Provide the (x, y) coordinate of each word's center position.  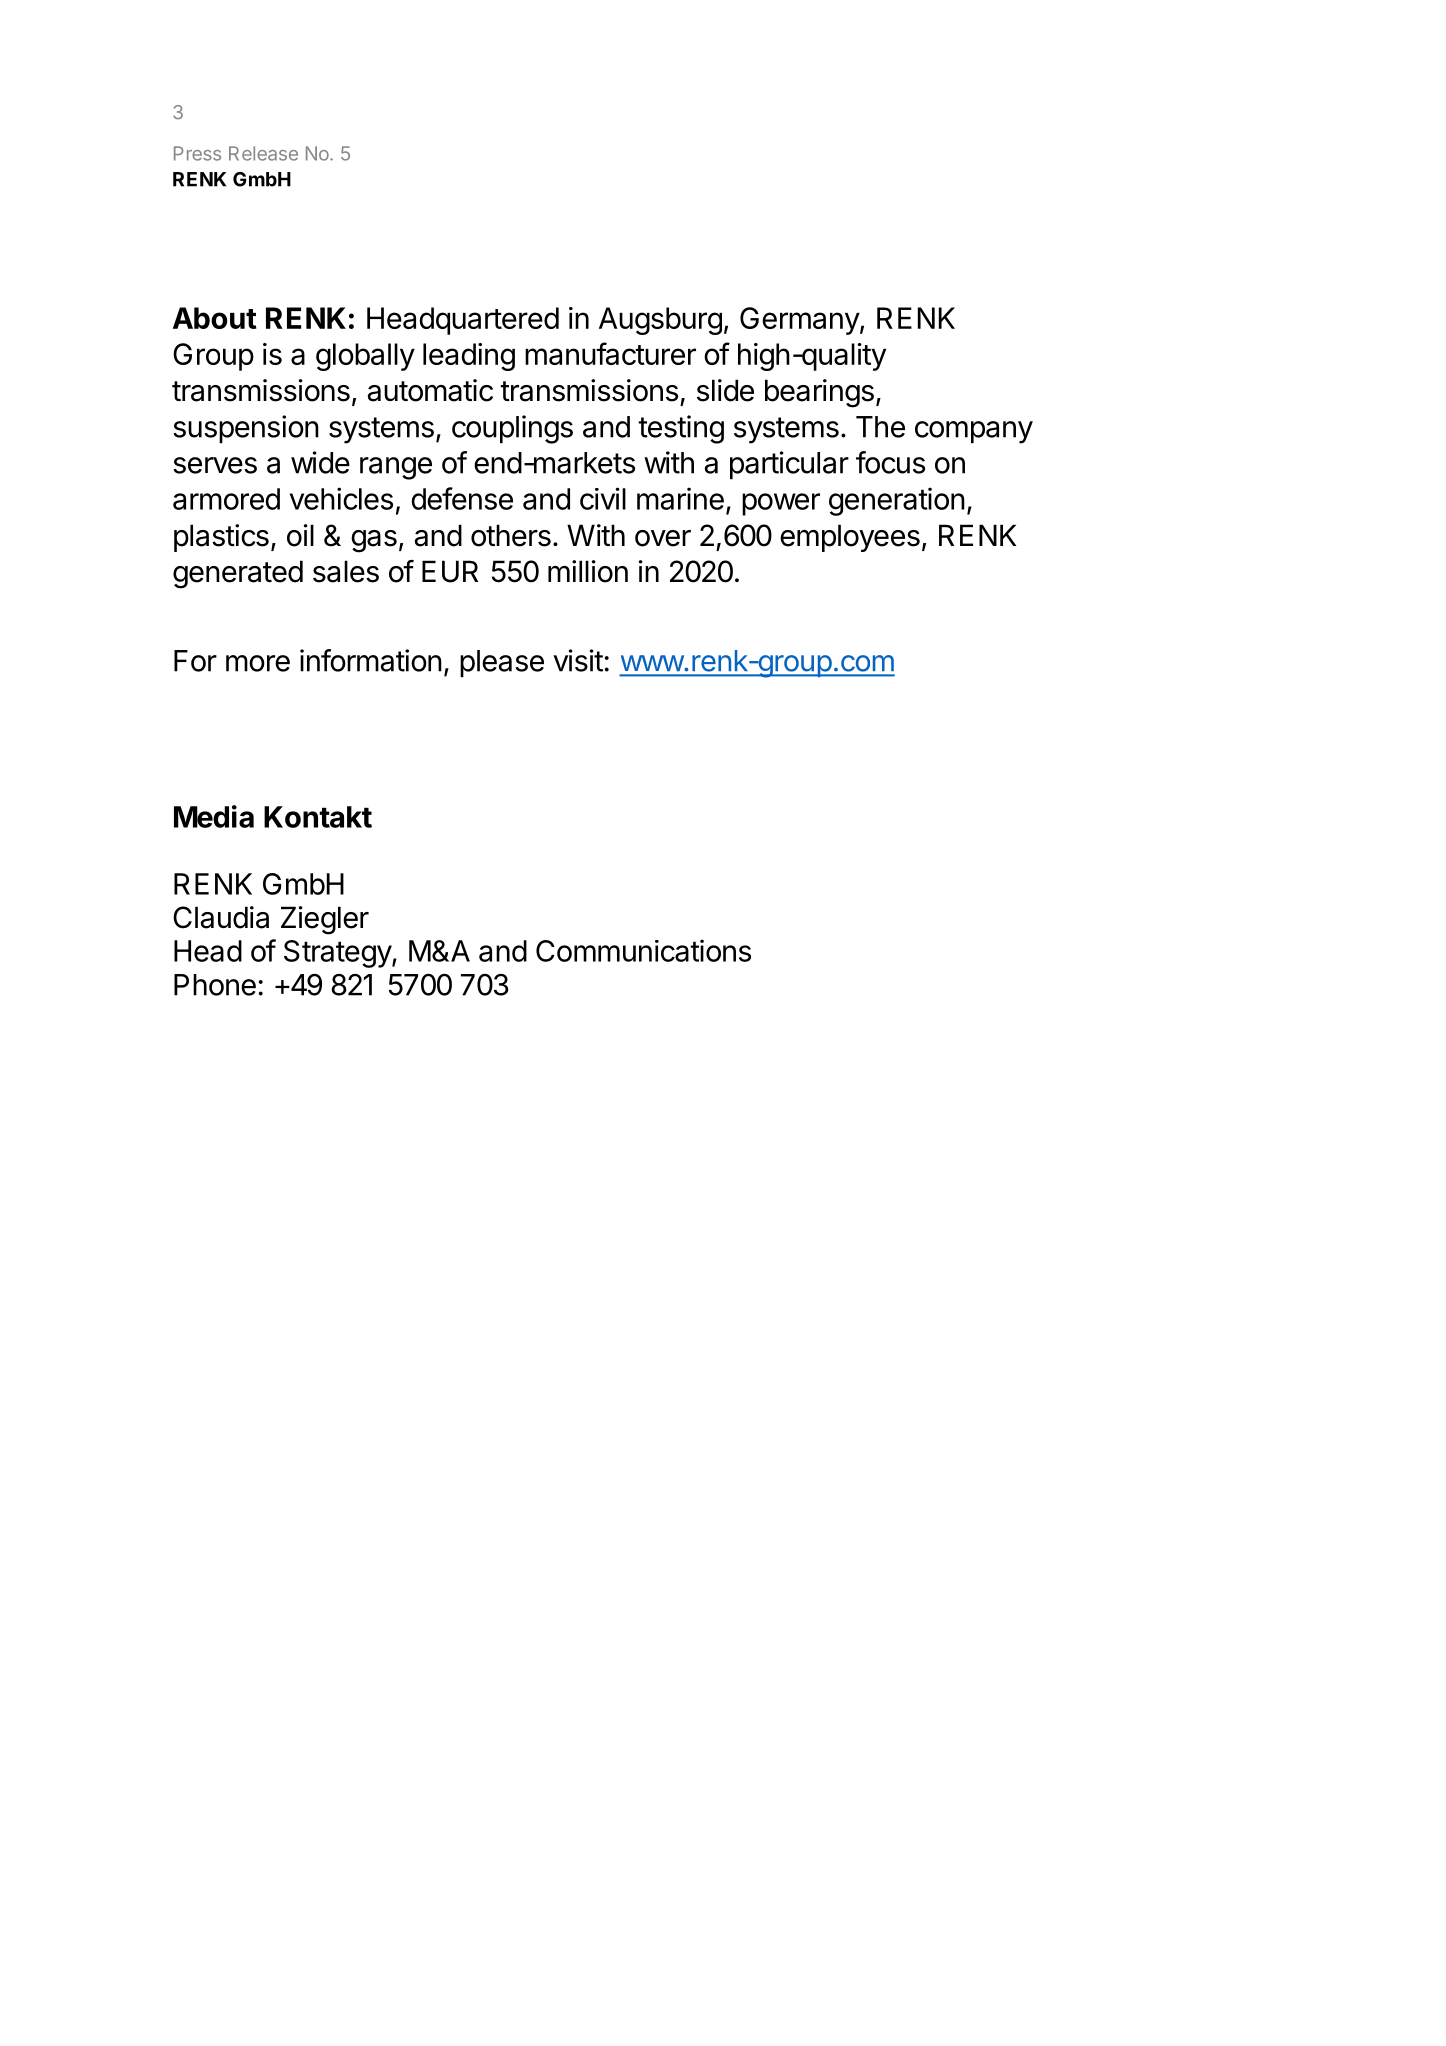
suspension (246, 429)
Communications (643, 950)
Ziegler (325, 920)
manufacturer (610, 353)
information (371, 660)
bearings (819, 393)
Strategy (338, 954)
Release (263, 153)
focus (890, 462)
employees (850, 538)
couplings (512, 429)
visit (578, 660)
